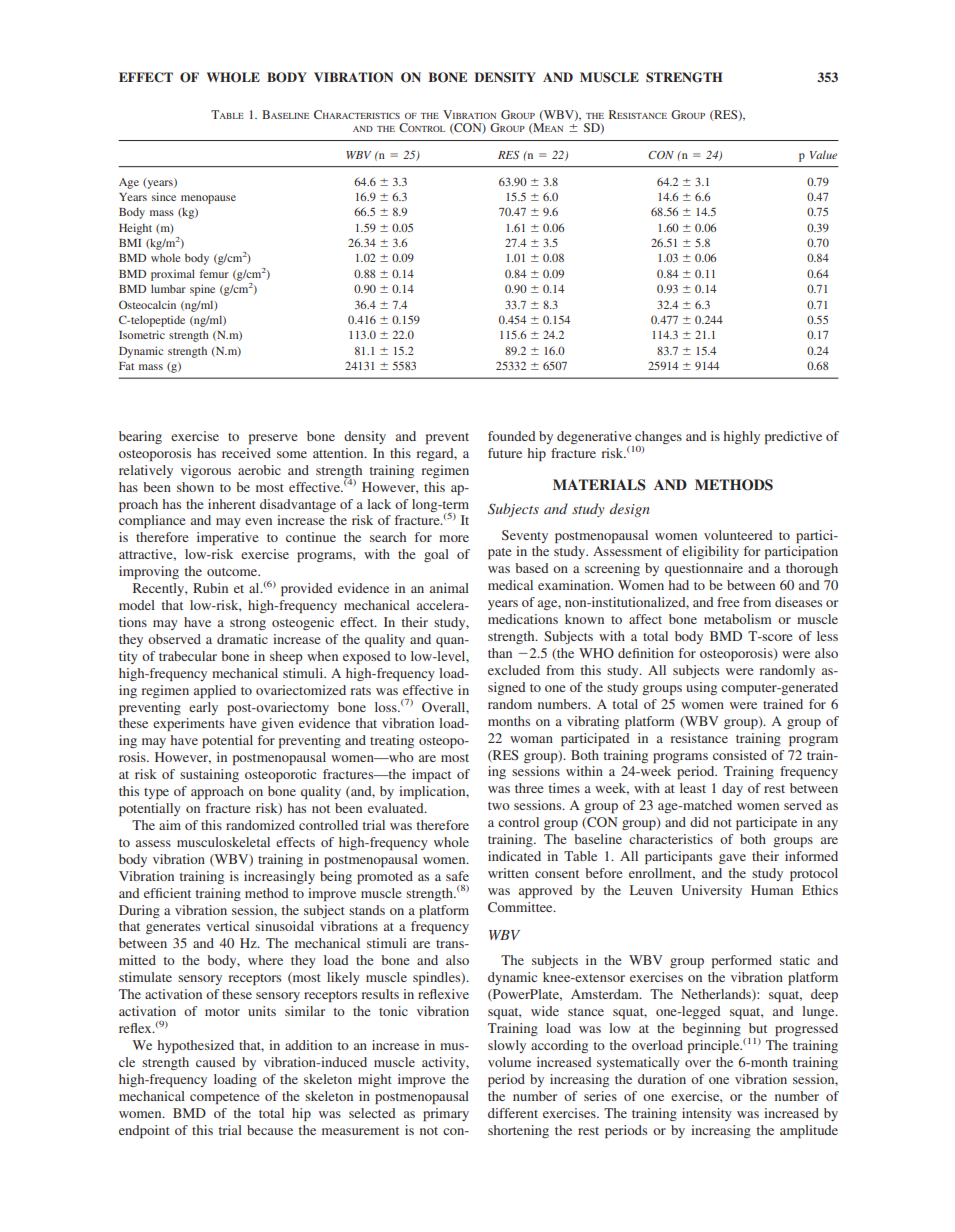 This document has width=955, height=1232. What do you see at coordinates (195, 487) in the document?
I see `shown` at bounding box center [195, 487].
